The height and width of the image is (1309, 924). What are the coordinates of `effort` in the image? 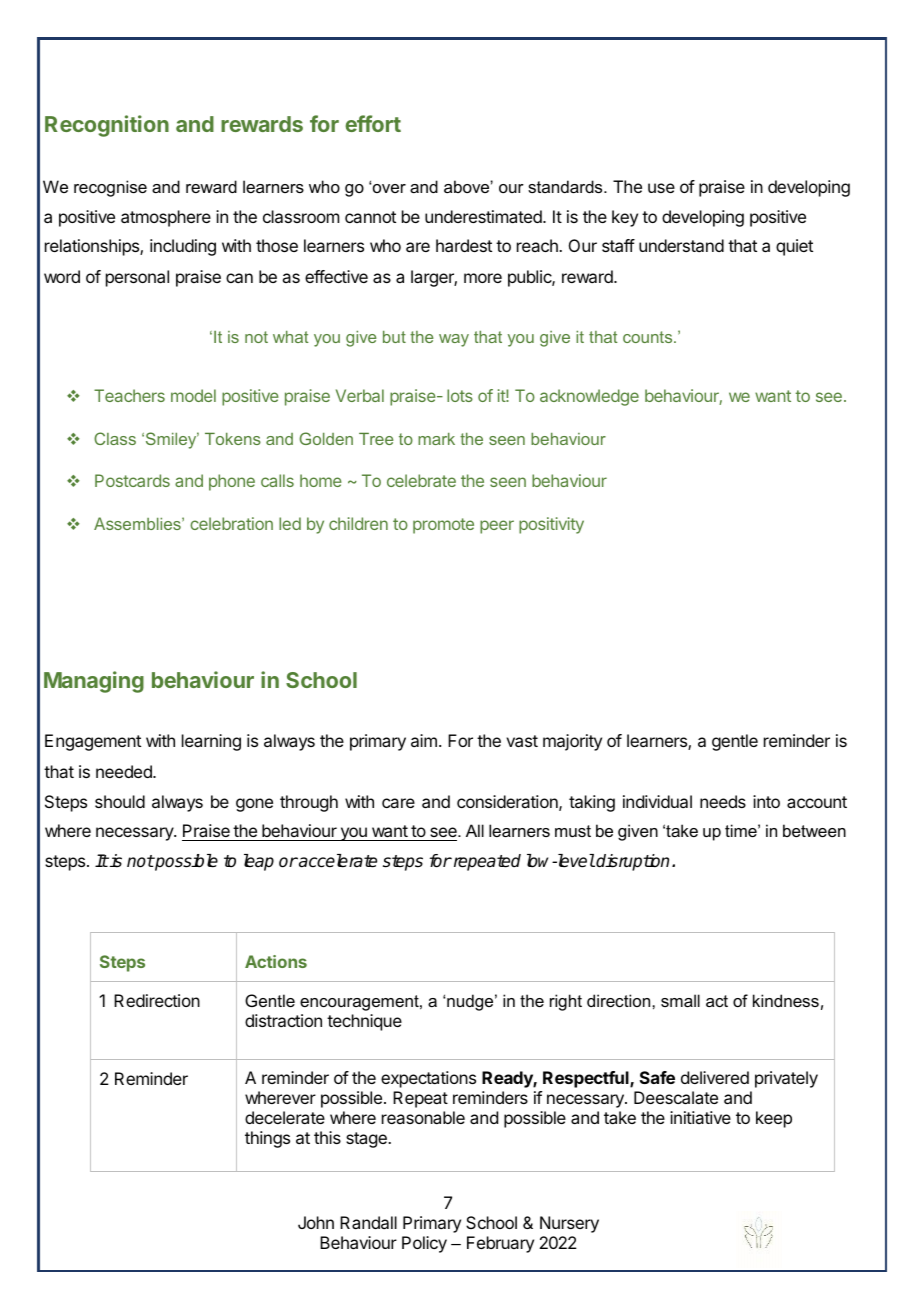 It's located at (373, 123).
